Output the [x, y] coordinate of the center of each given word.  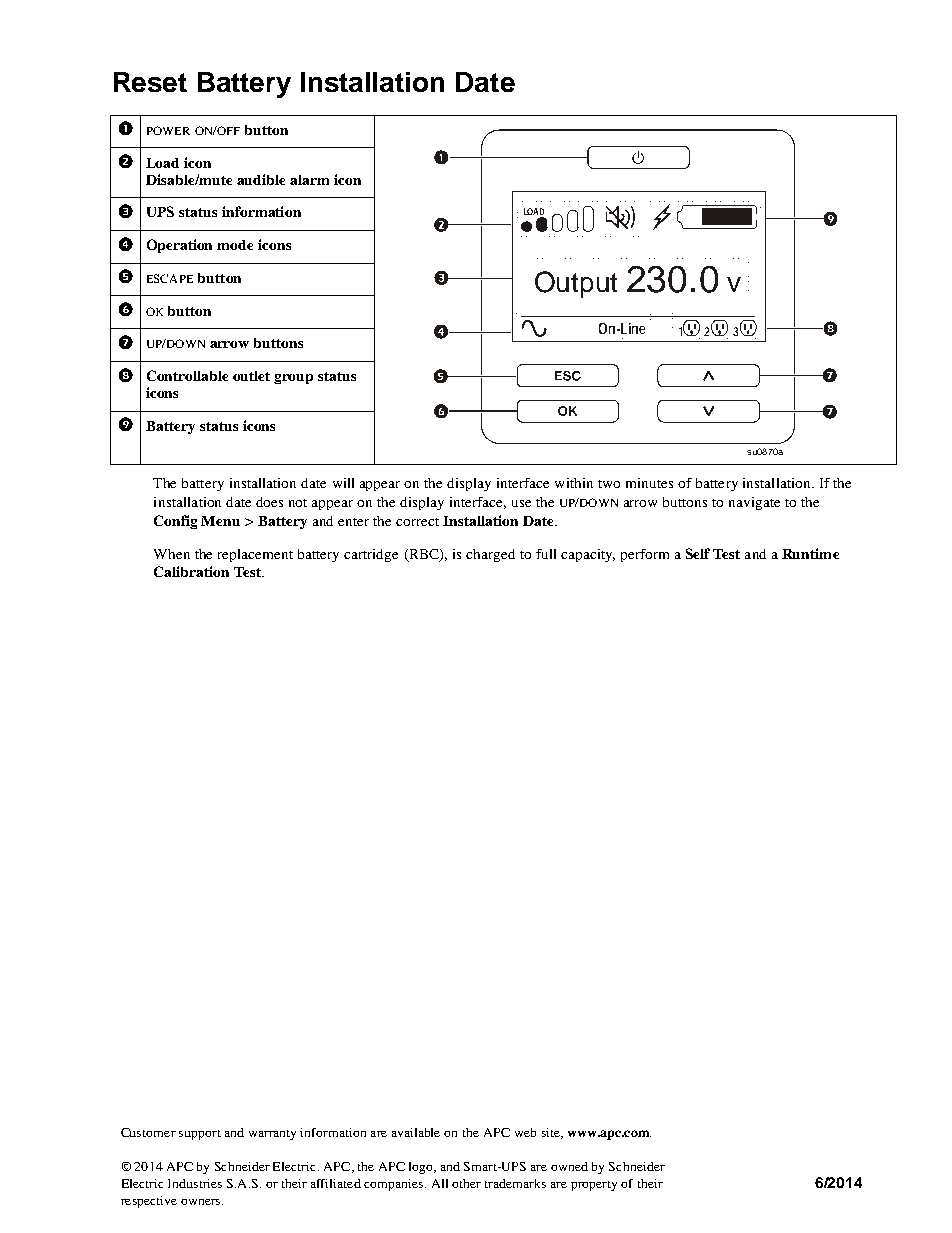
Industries [195, 1183]
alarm [309, 180]
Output [576, 284]
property [594, 1186]
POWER [168, 130]
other [466, 1183]
